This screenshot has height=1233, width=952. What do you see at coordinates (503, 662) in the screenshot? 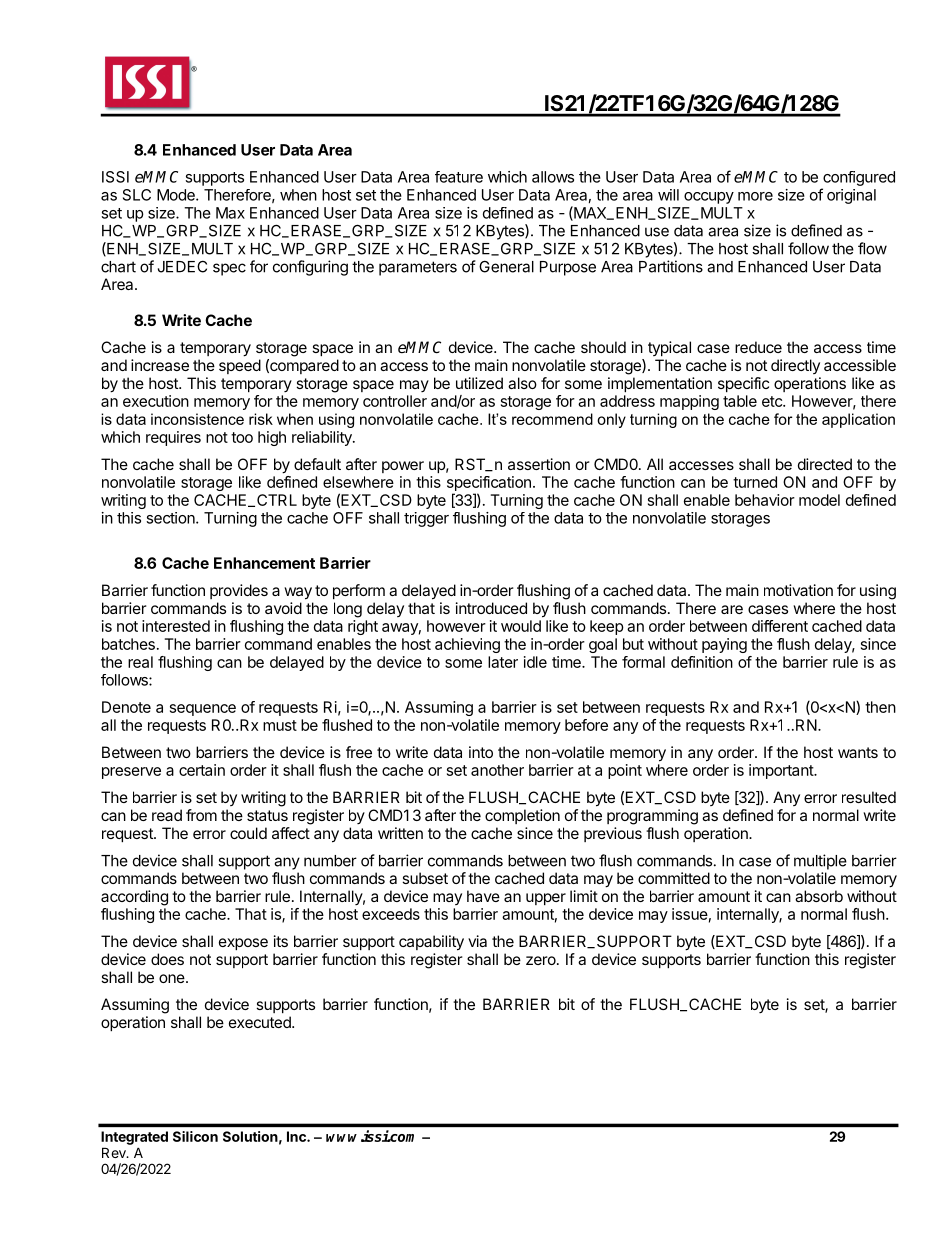
I see `later` at bounding box center [503, 662].
